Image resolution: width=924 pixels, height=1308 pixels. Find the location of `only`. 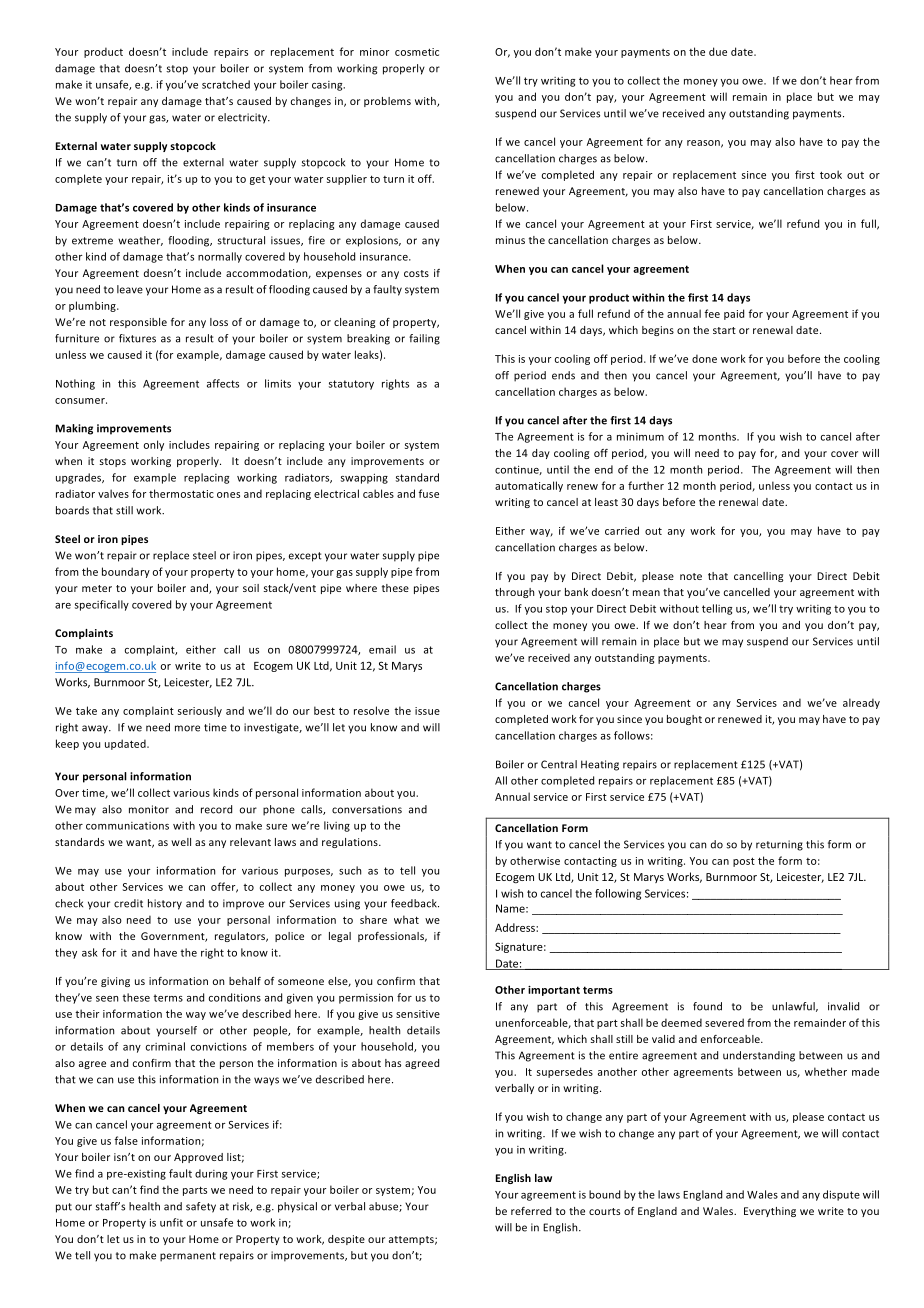

only is located at coordinates (154, 445).
